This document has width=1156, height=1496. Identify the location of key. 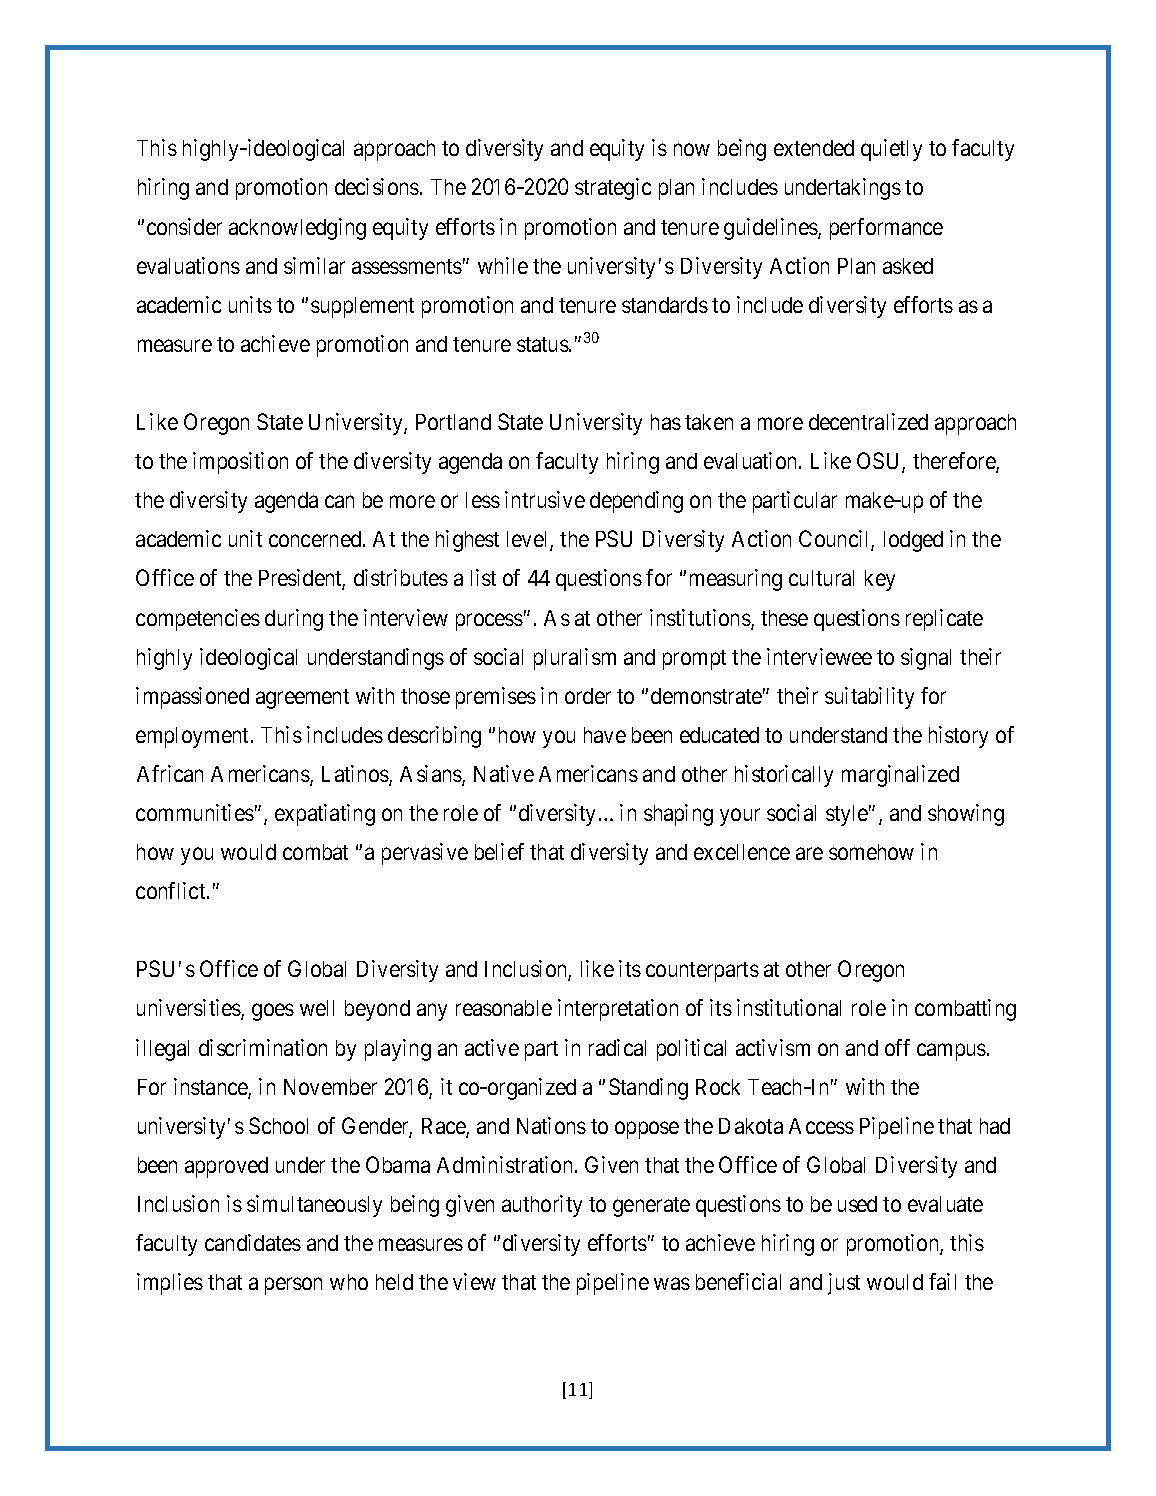
(880, 580).
